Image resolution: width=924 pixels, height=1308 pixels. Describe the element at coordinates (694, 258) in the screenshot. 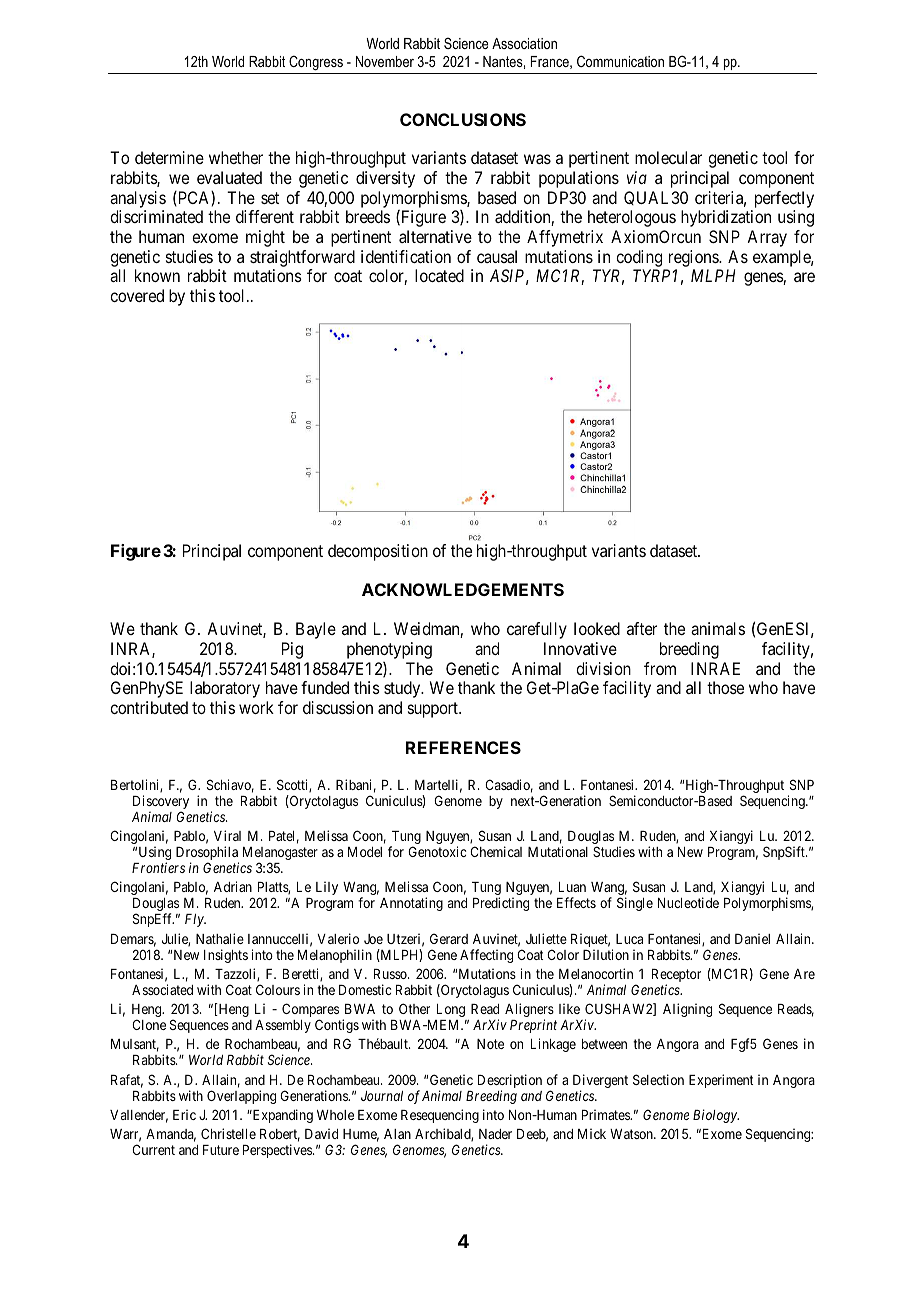

I see `regions` at that location.
